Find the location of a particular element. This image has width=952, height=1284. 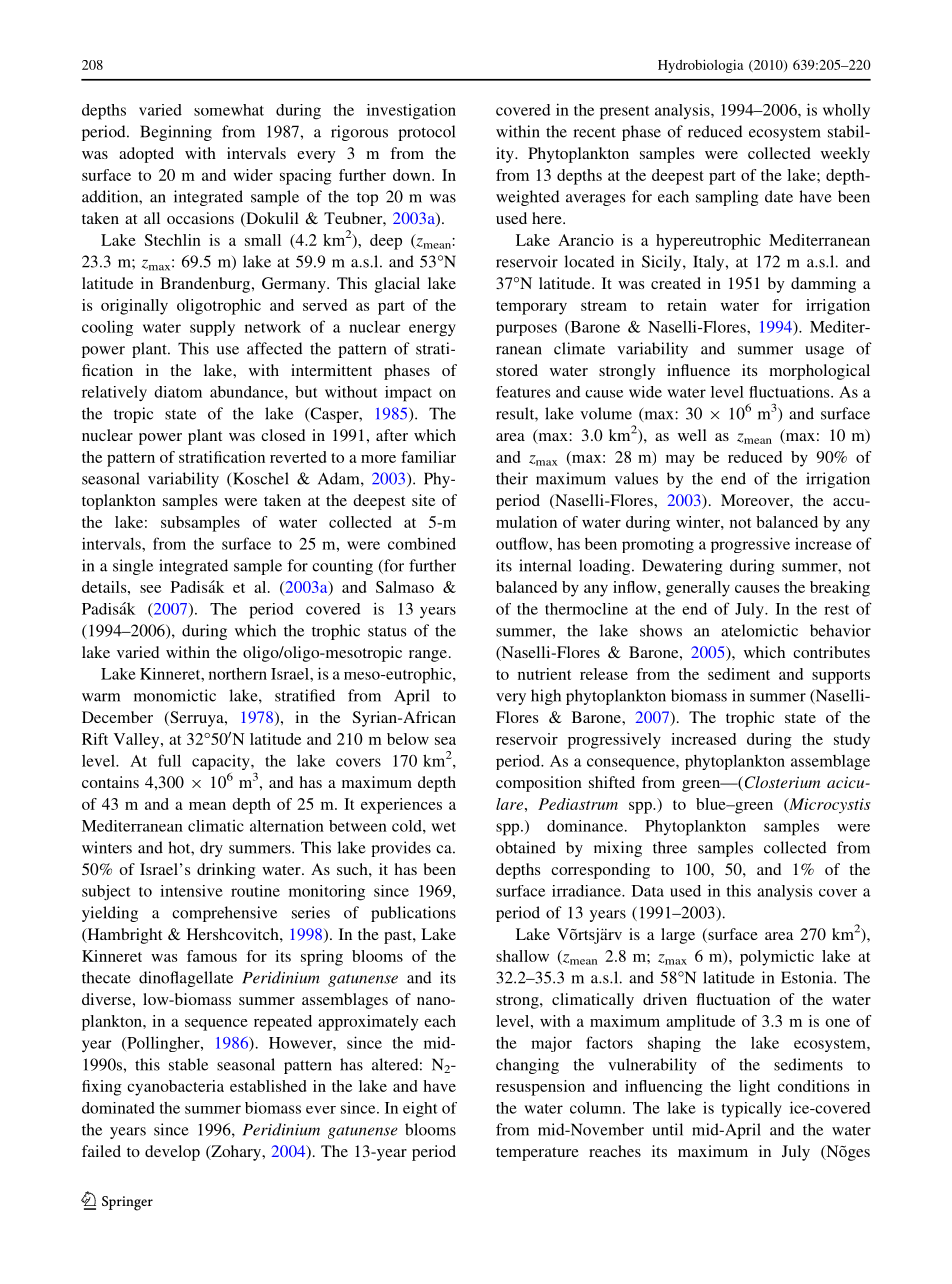

Beginning is located at coordinates (176, 133).
